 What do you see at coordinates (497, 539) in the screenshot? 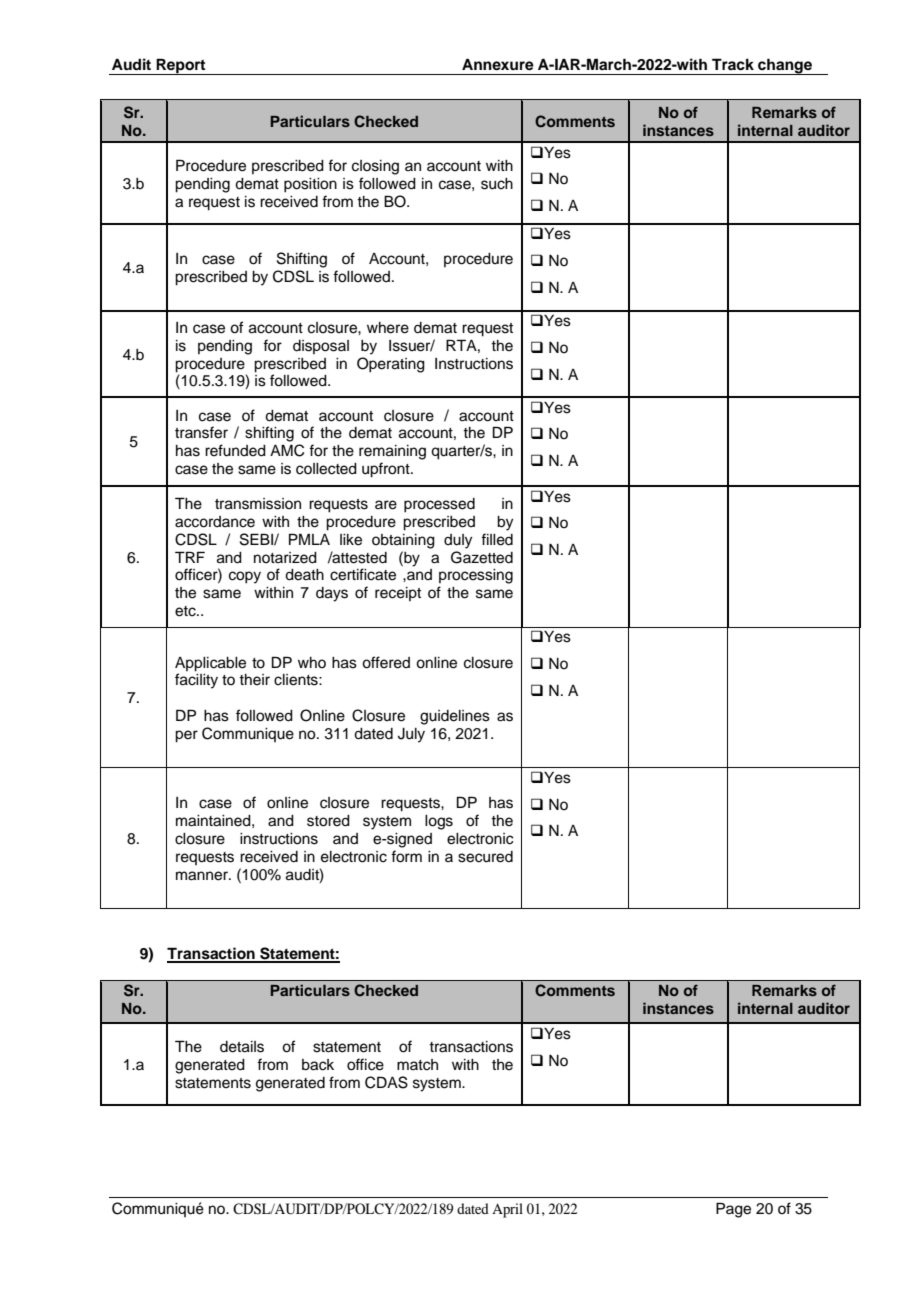
I see `filled` at bounding box center [497, 539].
